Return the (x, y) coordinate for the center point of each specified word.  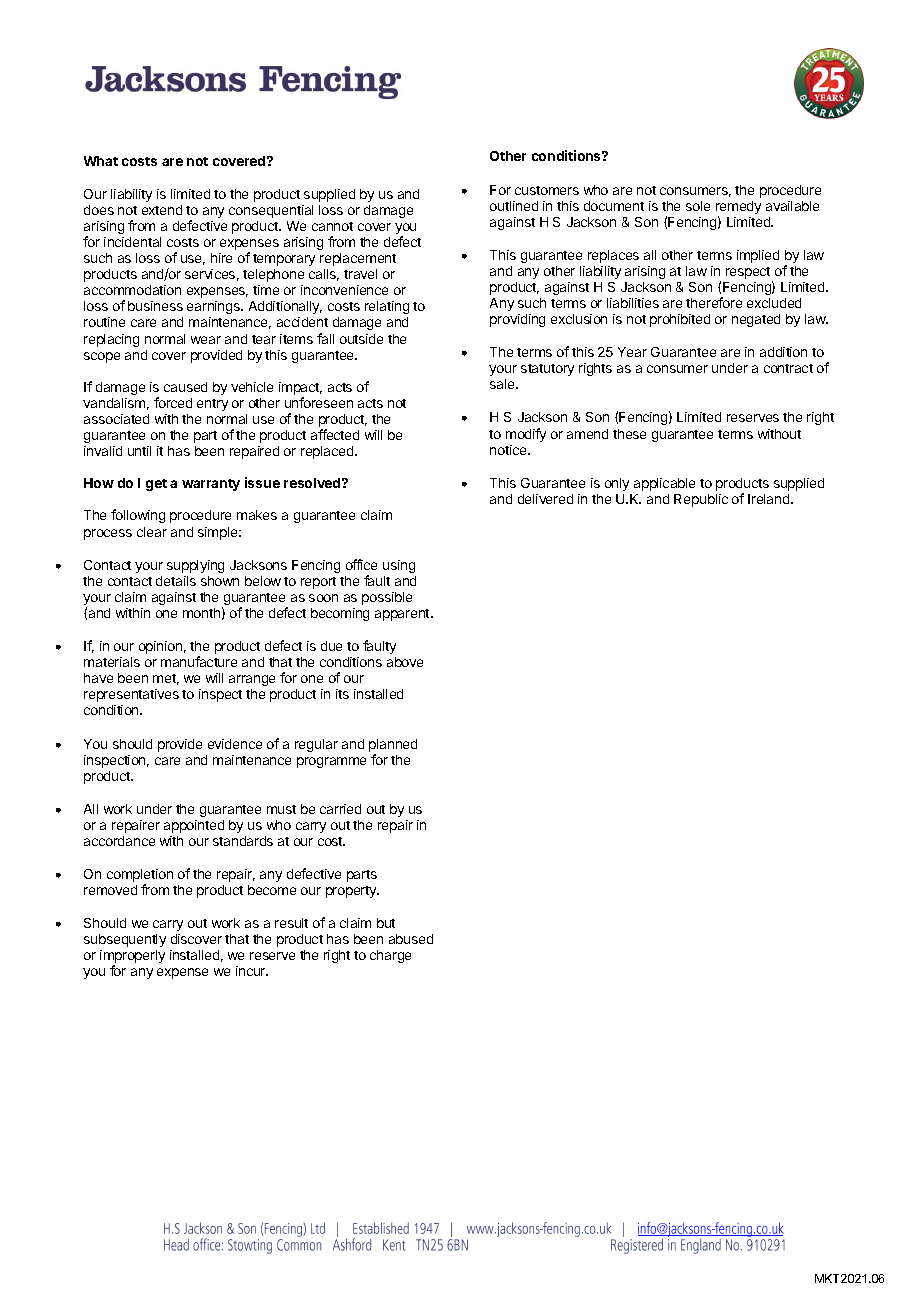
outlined (514, 206)
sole (698, 206)
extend (162, 210)
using (399, 566)
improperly (132, 958)
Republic (701, 500)
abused (411, 939)
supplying (195, 566)
